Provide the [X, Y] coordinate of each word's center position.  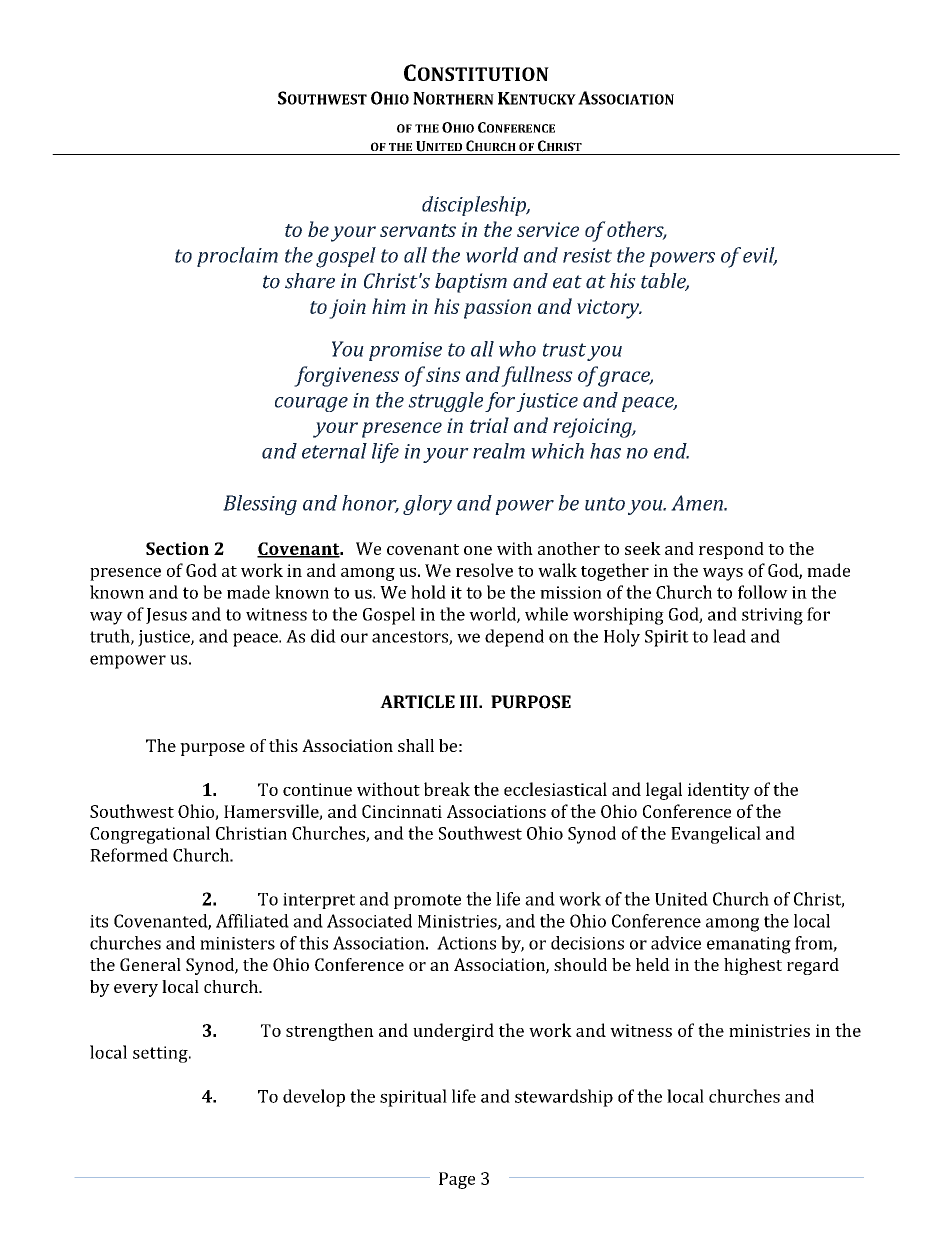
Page [457, 1180]
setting [161, 1054]
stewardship [564, 1098]
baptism [471, 283]
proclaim [237, 257]
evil [760, 256]
